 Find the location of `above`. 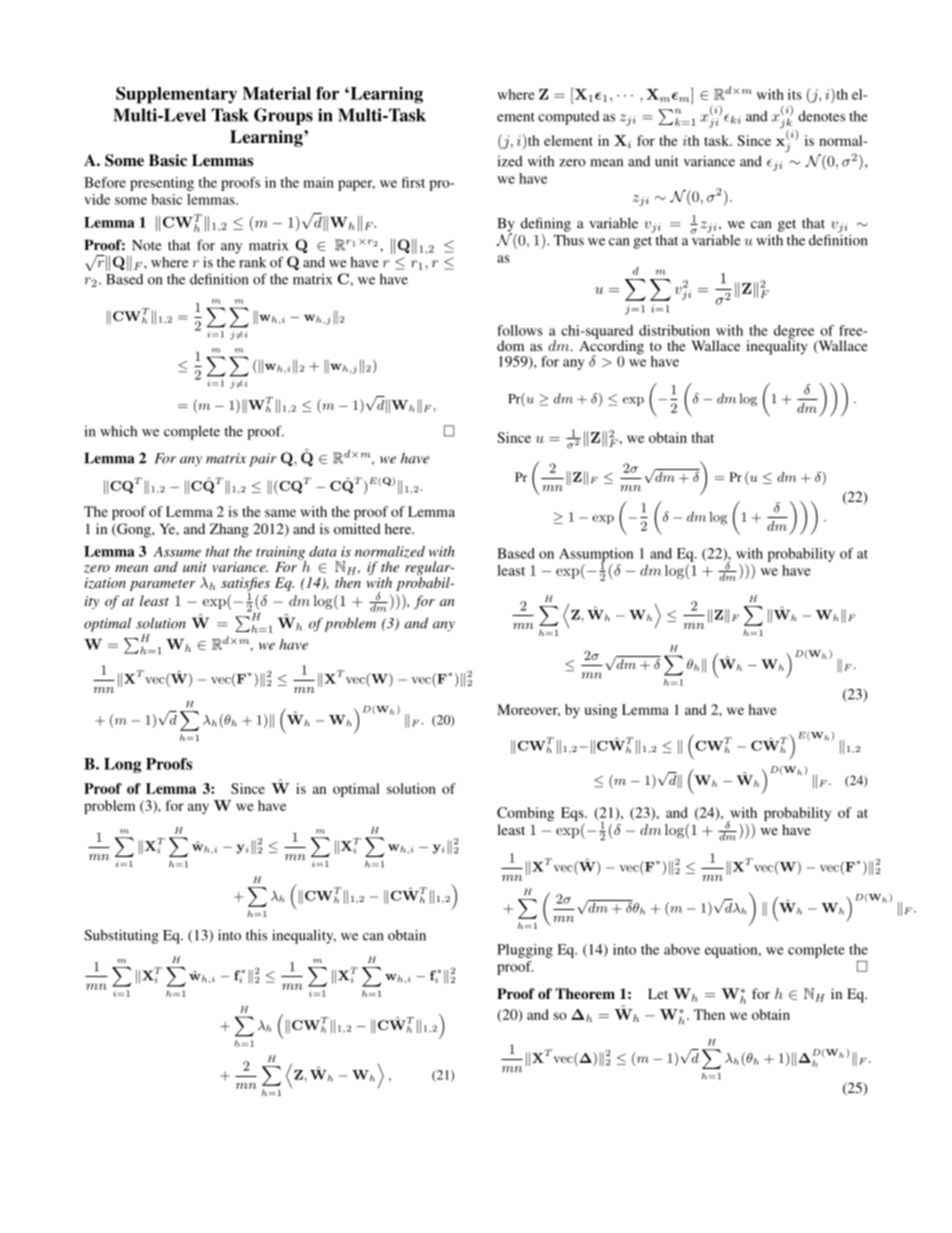

above is located at coordinates (682, 949).
